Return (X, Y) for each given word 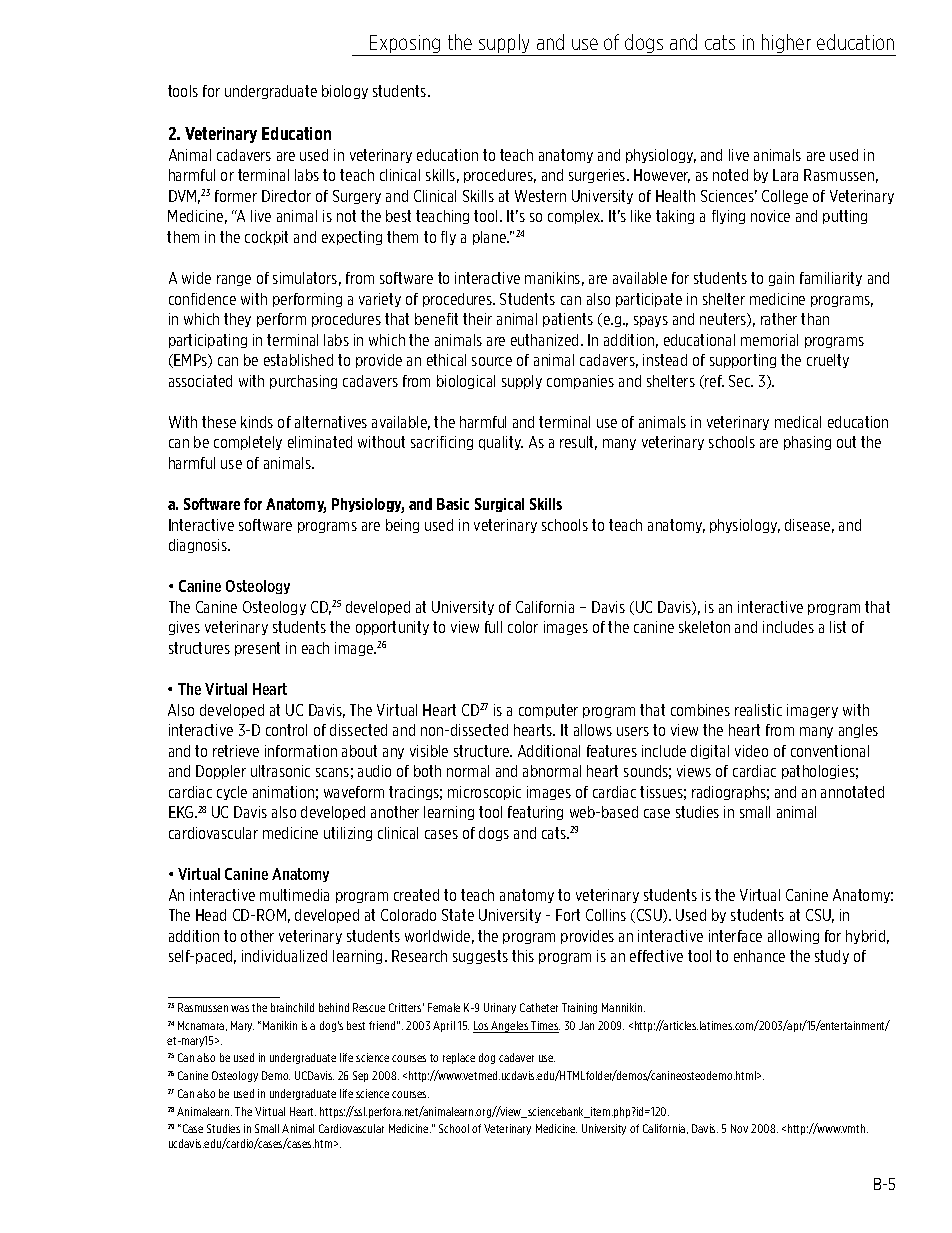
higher (787, 45)
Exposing (405, 45)
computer (548, 711)
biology (345, 92)
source (492, 361)
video (751, 751)
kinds (257, 422)
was (240, 1008)
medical (798, 422)
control (286, 730)
